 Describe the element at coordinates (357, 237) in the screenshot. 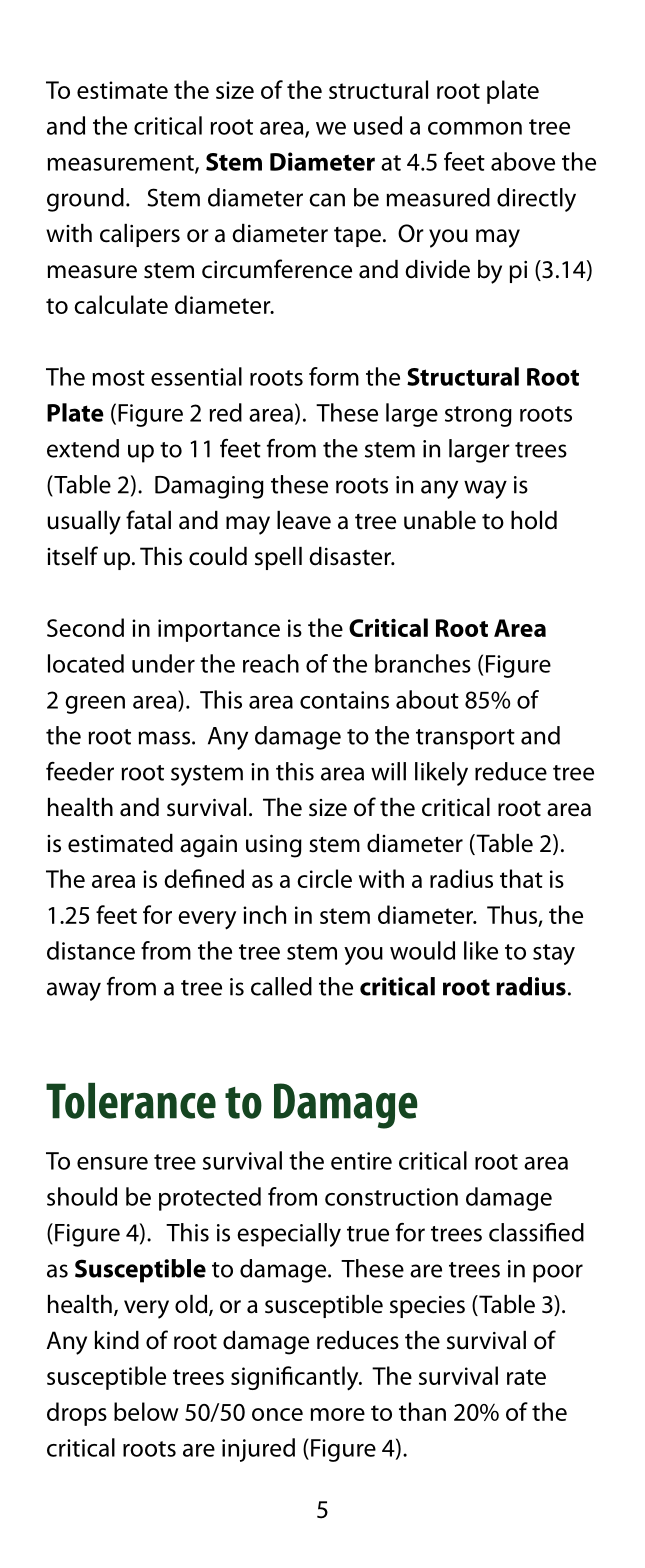

I see `tape` at that location.
